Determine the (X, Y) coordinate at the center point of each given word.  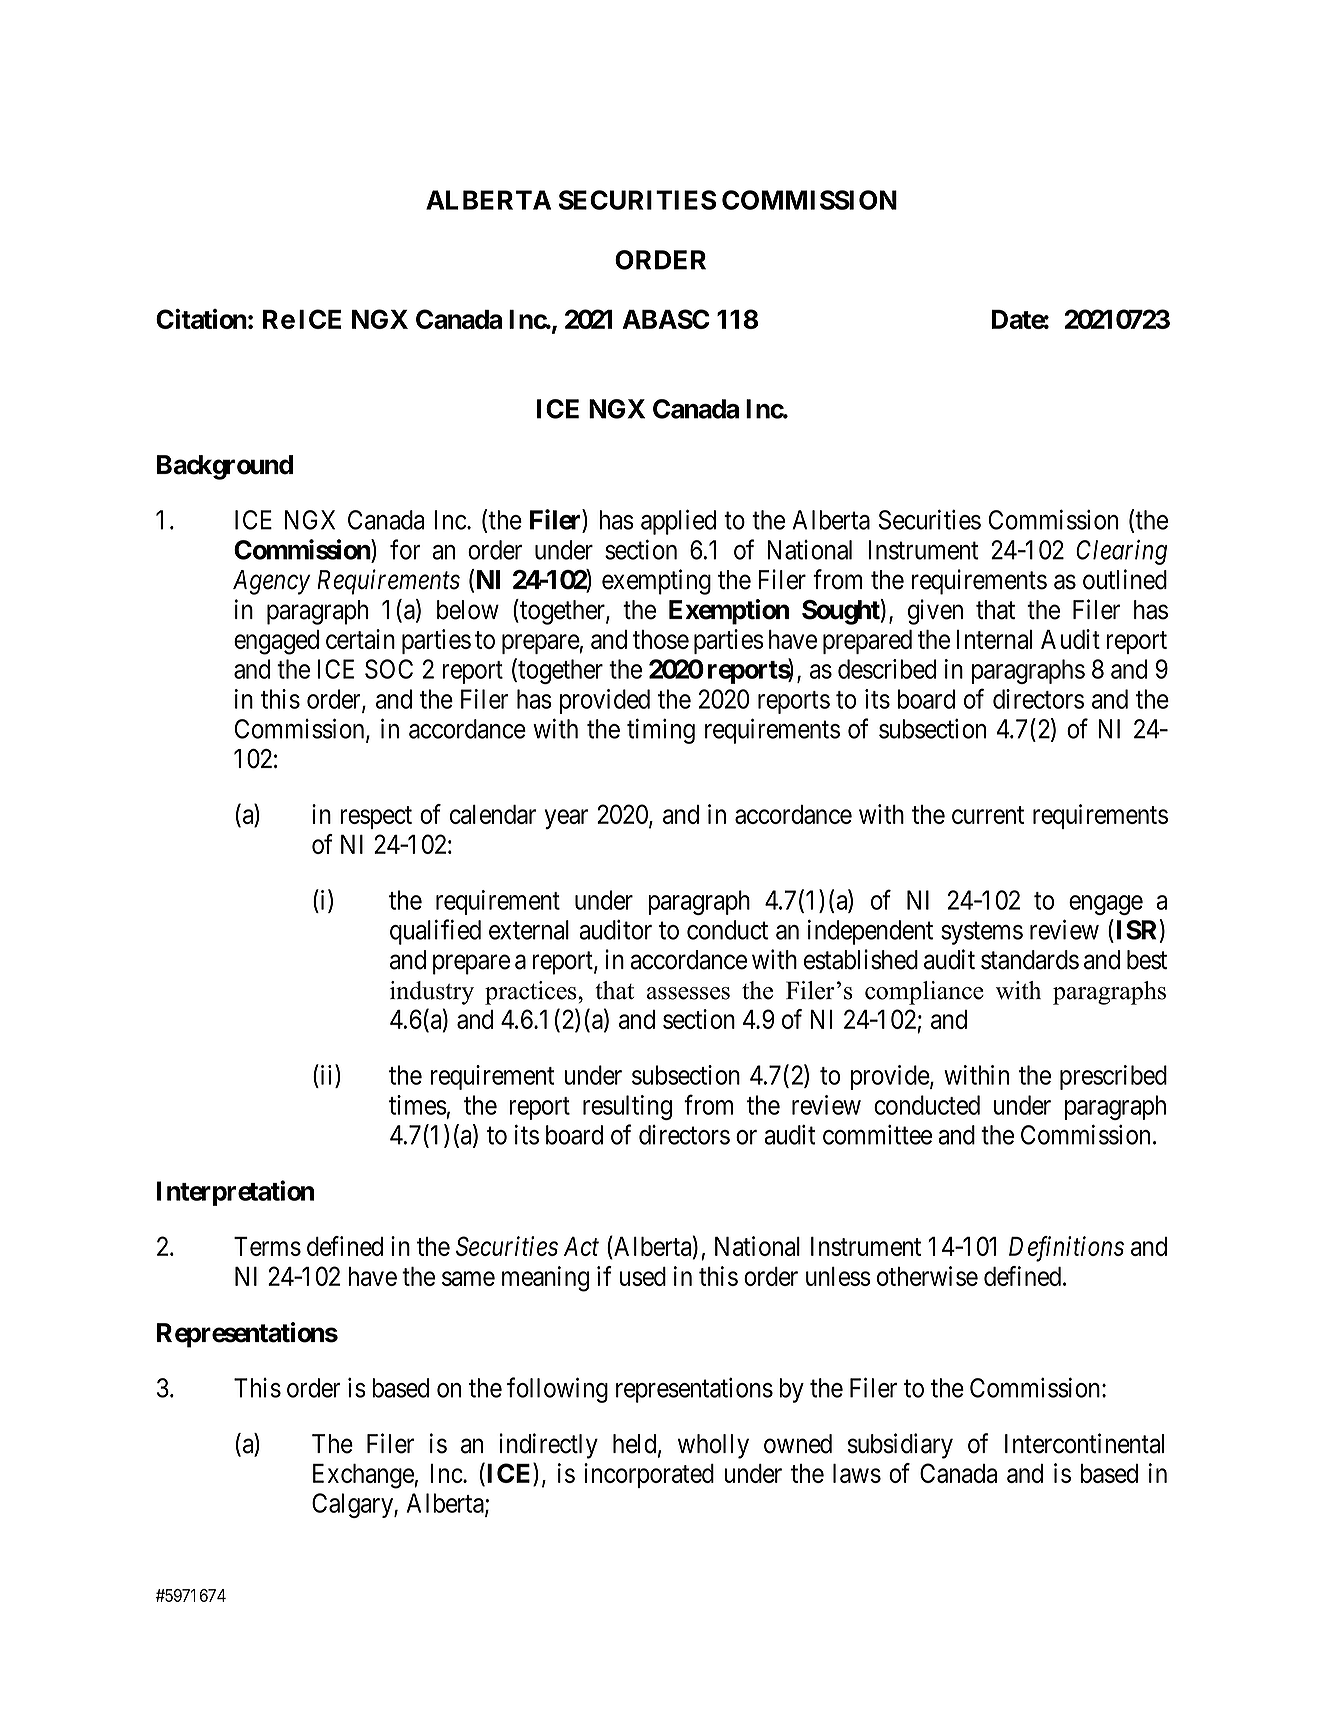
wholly (713, 1446)
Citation (201, 319)
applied (678, 522)
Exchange (364, 1476)
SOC (389, 669)
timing (661, 731)
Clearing (1121, 552)
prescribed (1113, 1077)
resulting (627, 1107)
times (418, 1105)
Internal (994, 639)
